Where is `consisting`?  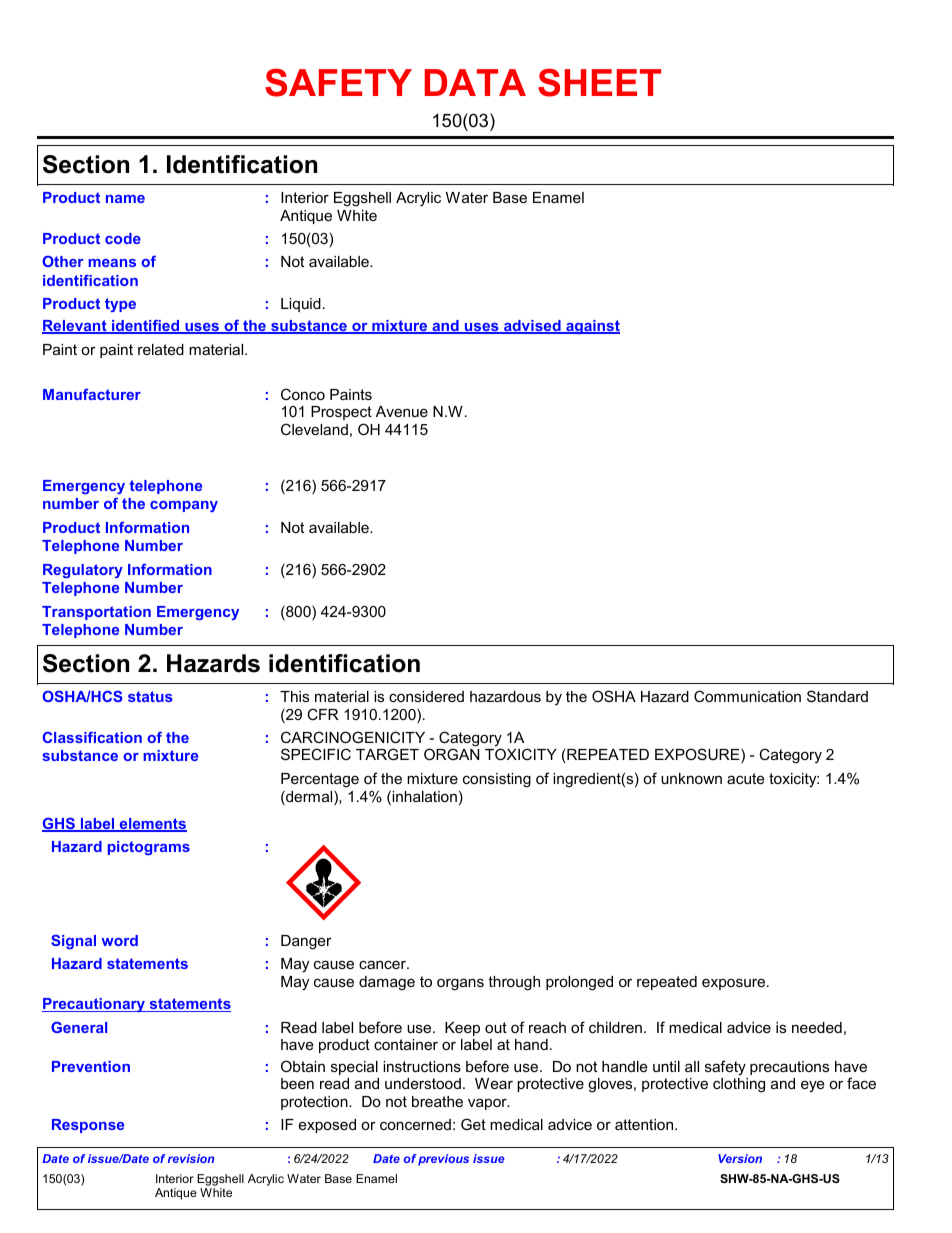
consisting is located at coordinates (497, 780).
